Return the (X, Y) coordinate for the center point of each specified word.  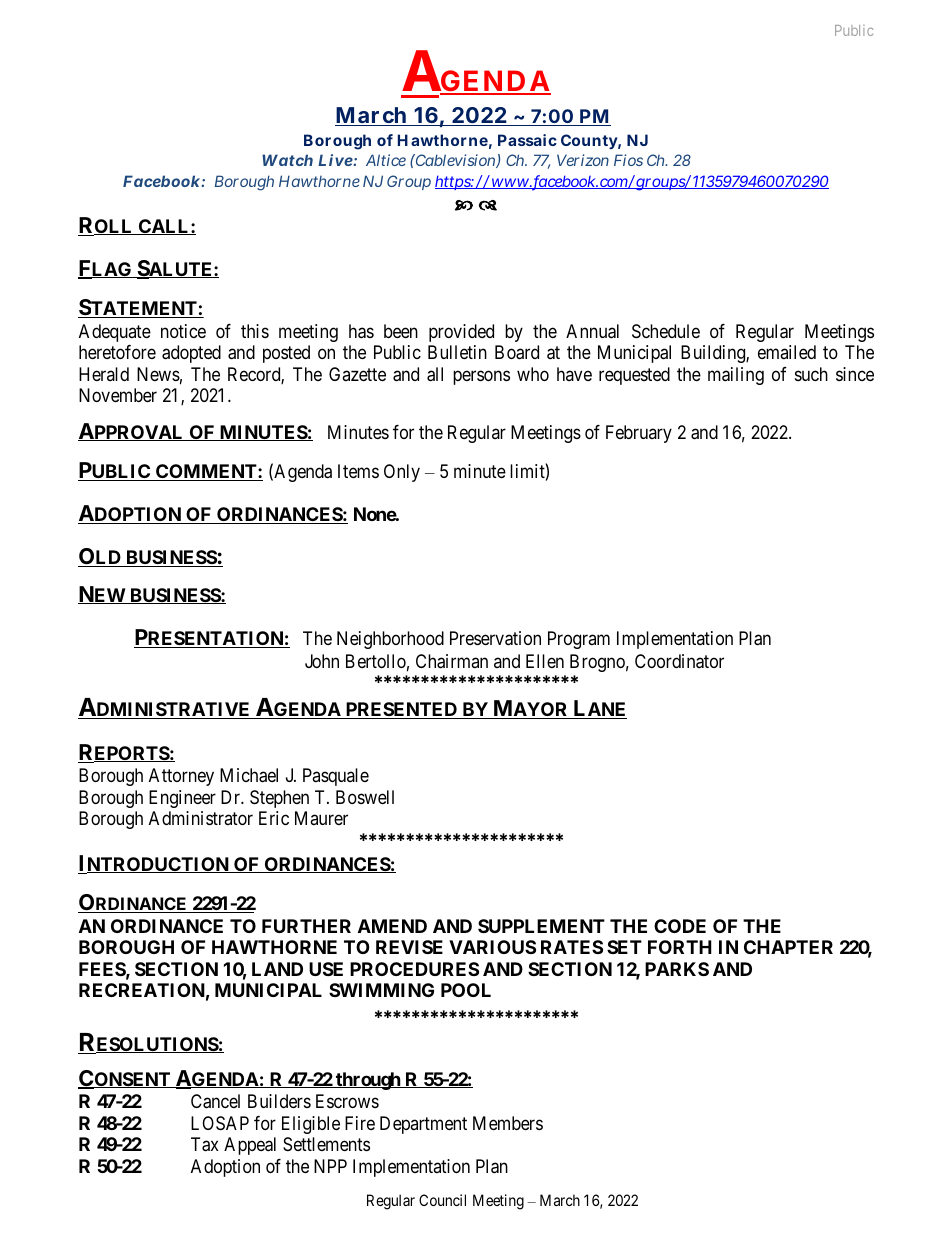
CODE (680, 926)
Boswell (365, 797)
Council (442, 1200)
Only (402, 473)
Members (508, 1123)
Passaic (527, 140)
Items (358, 471)
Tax (205, 1144)
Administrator (201, 818)
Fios (628, 160)
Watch (287, 160)
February (639, 434)
